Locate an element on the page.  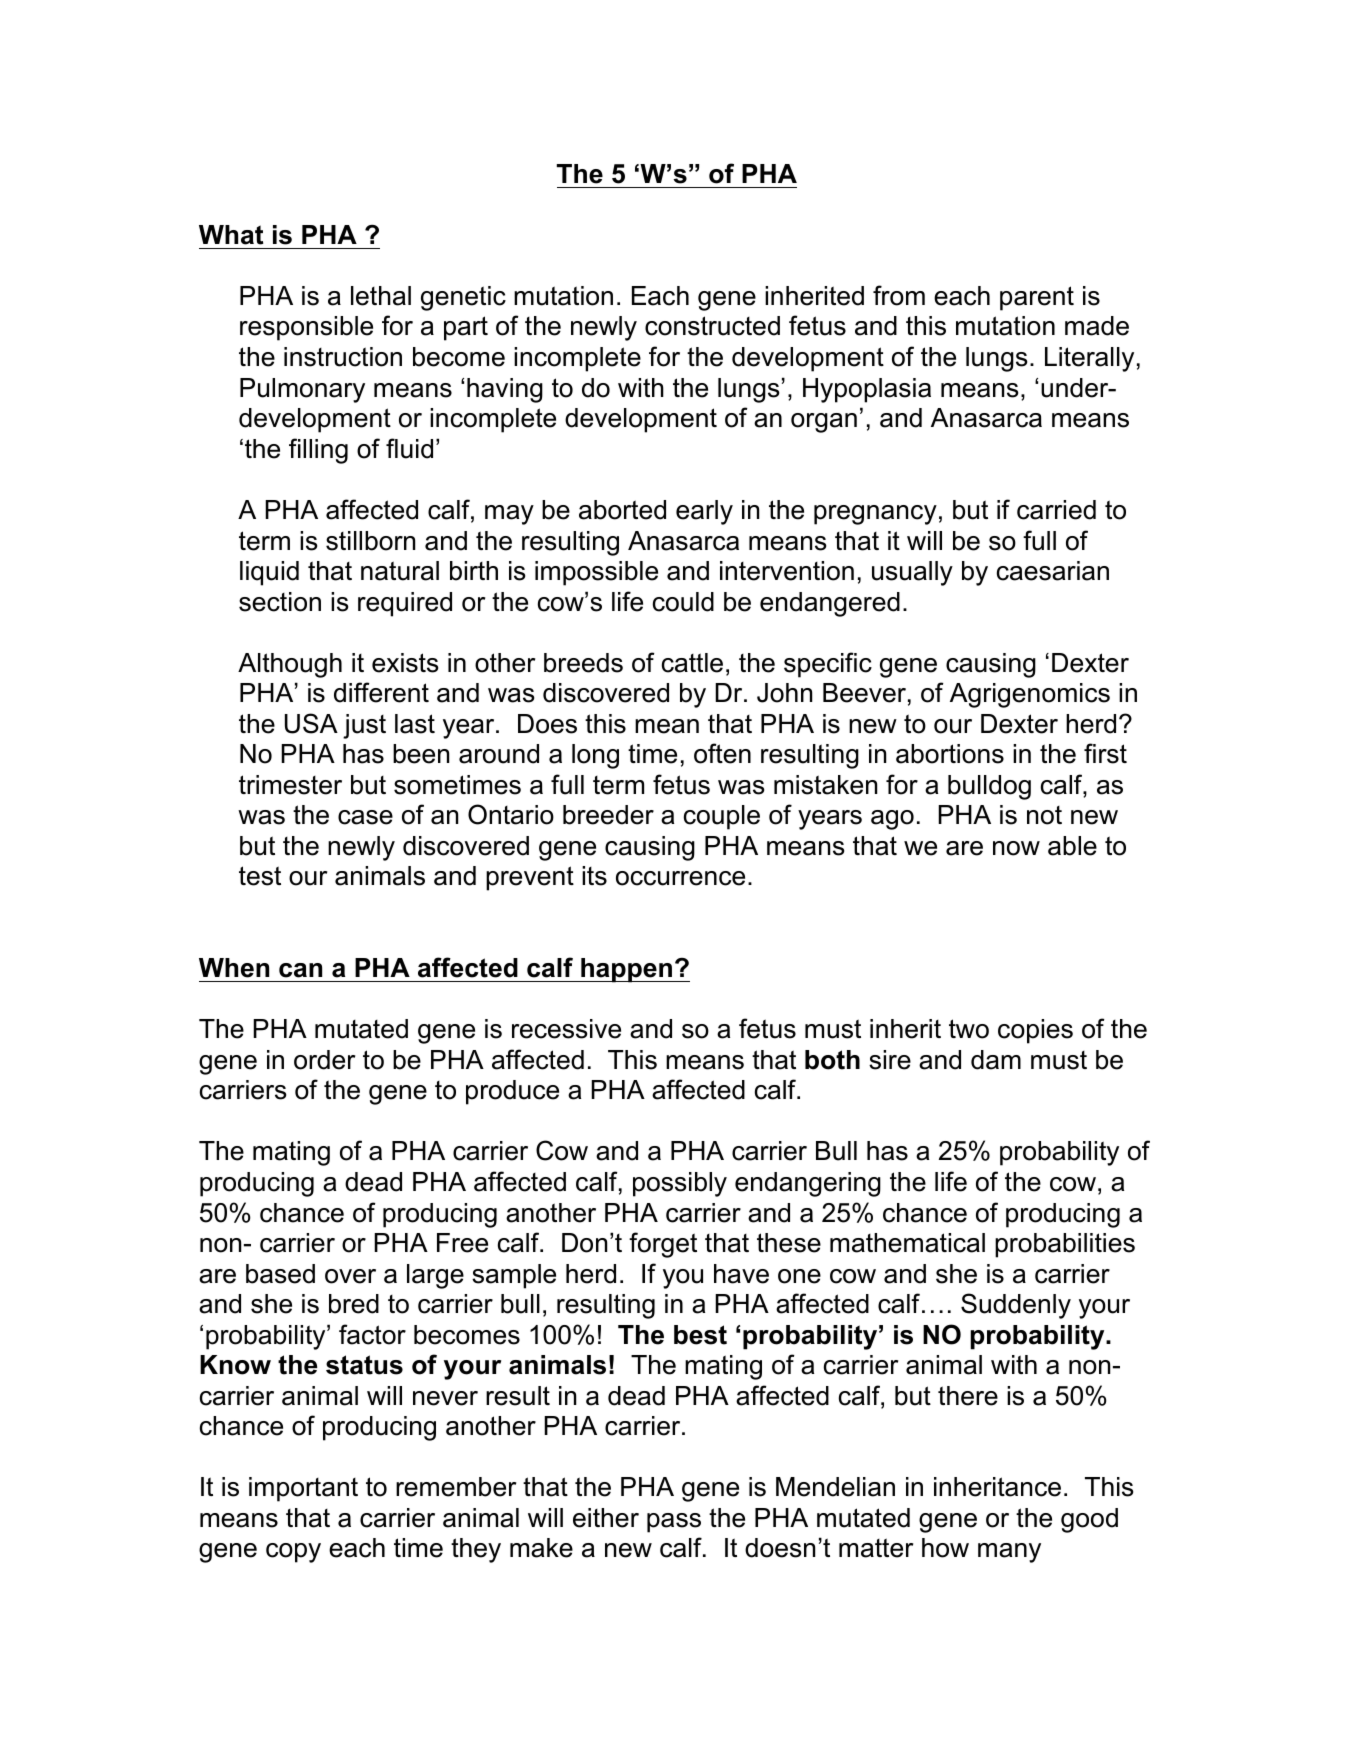
order is located at coordinates (324, 1060).
